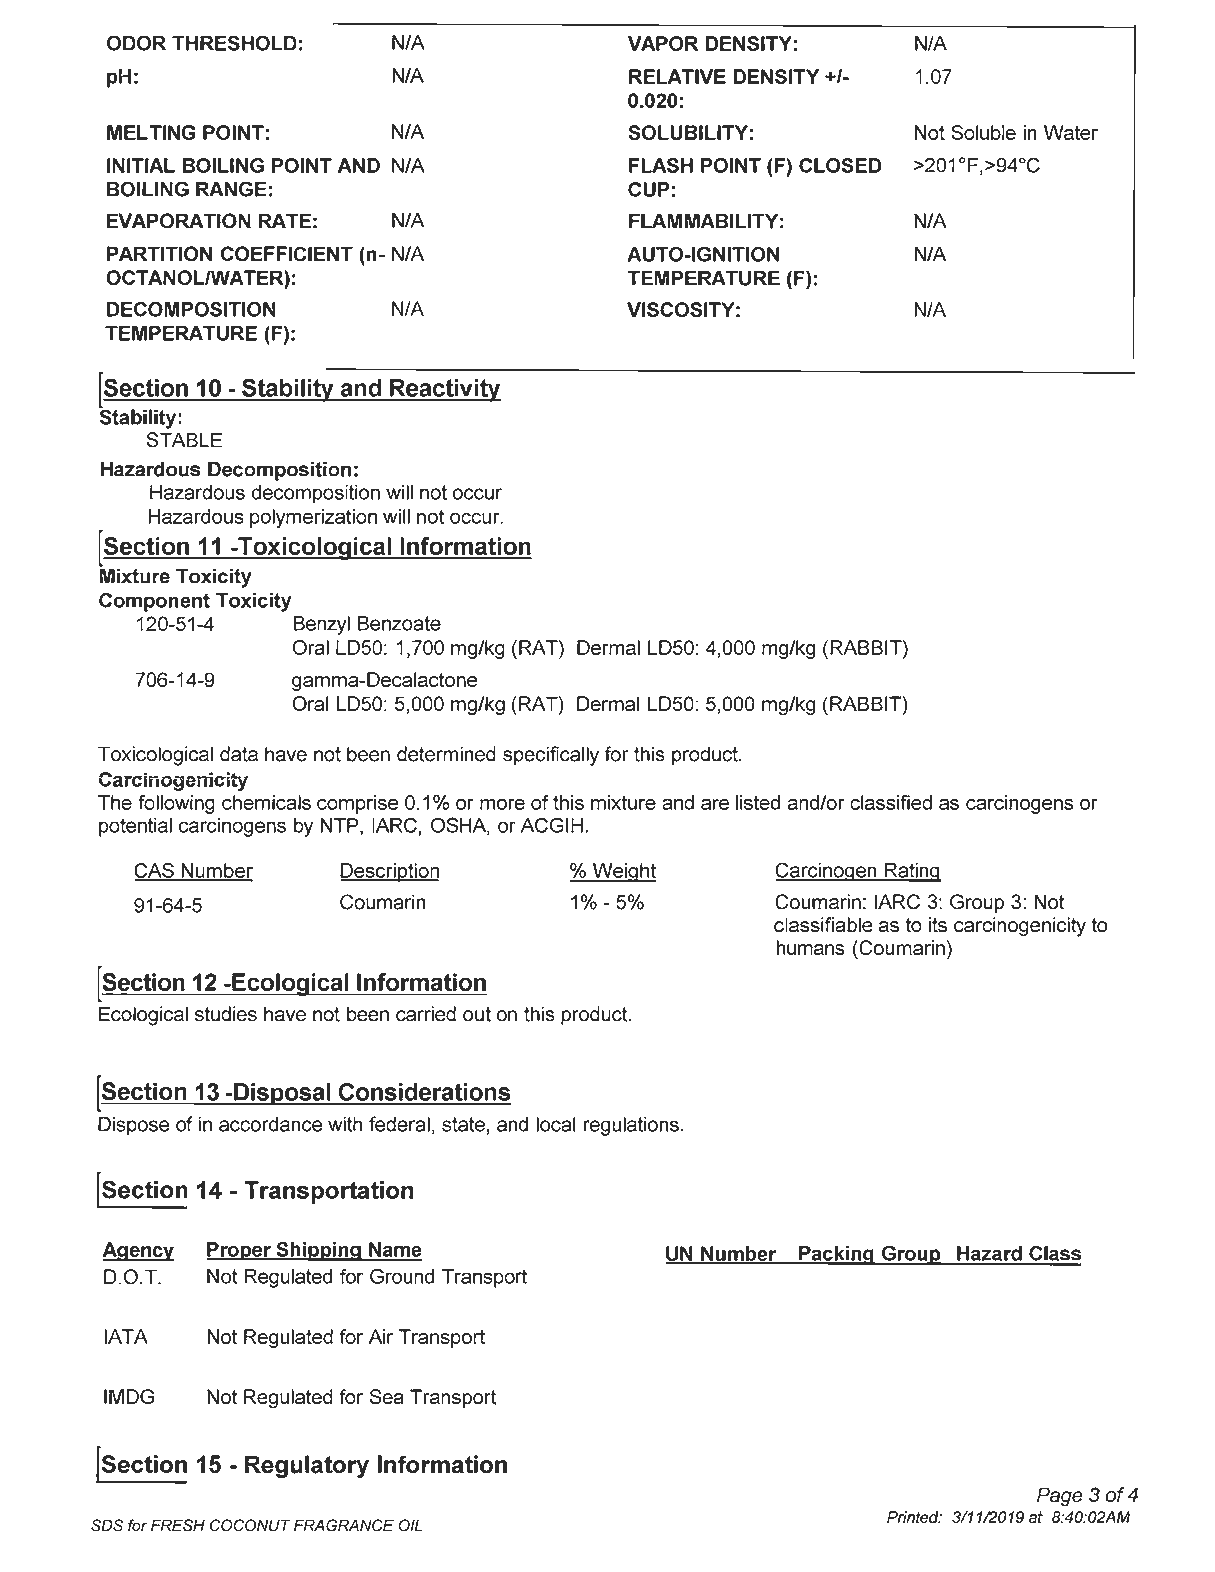 This page has height=1572, width=1215. I want to click on Soluble, so click(983, 132).
